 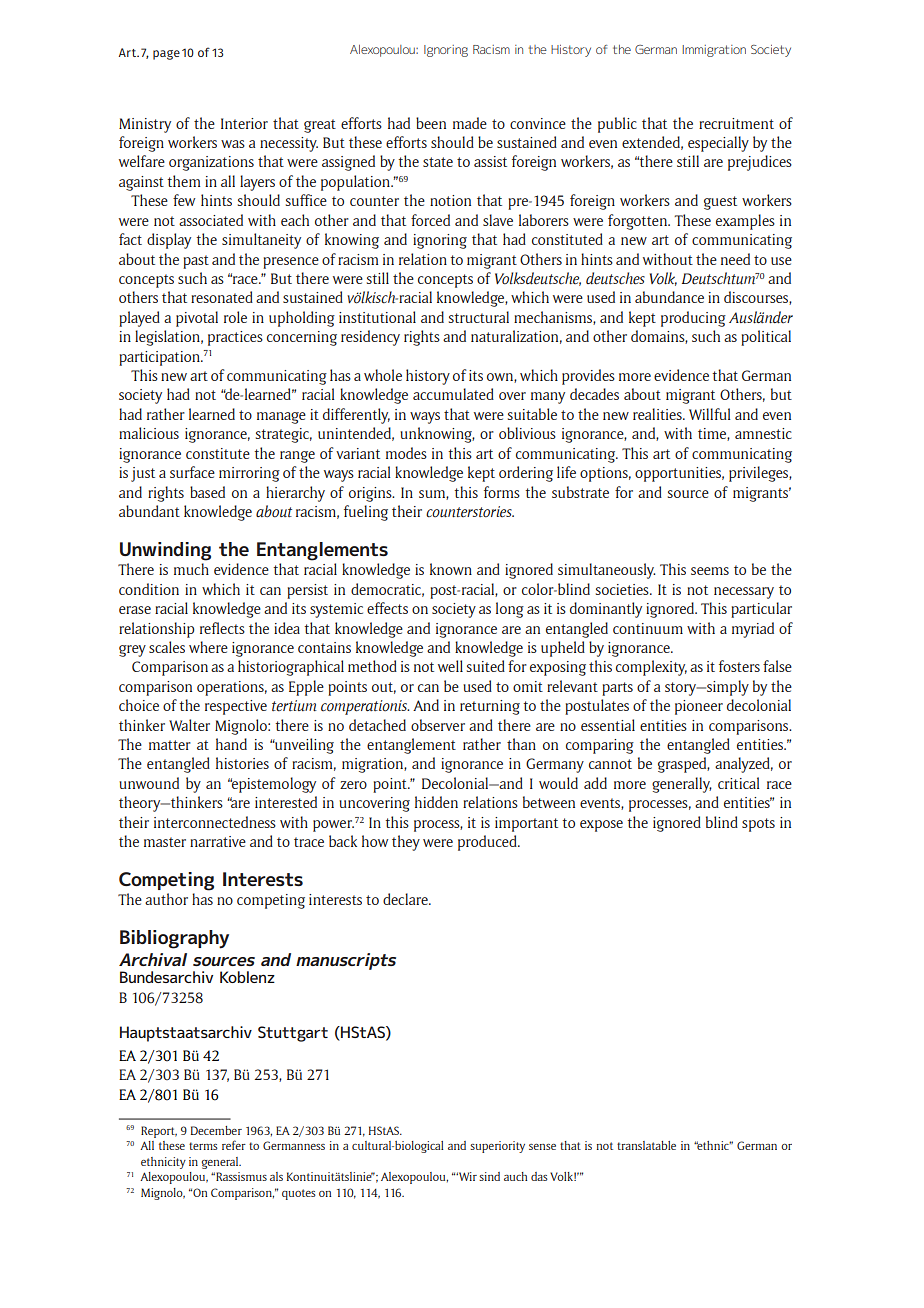 I want to click on terms, so click(x=203, y=1146).
